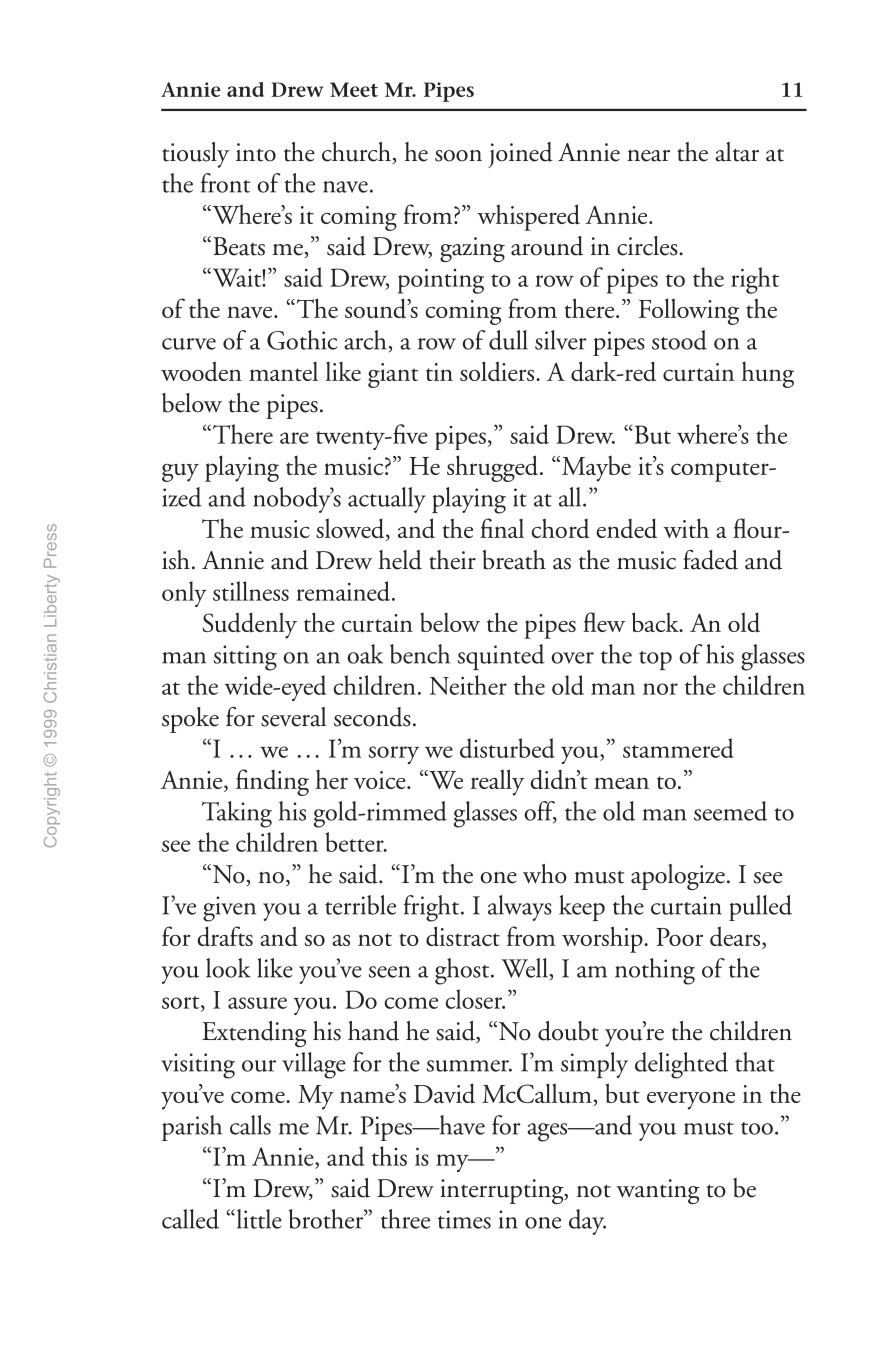 This screenshot has height=1372, width=887. I want to click on altar, so click(737, 152).
